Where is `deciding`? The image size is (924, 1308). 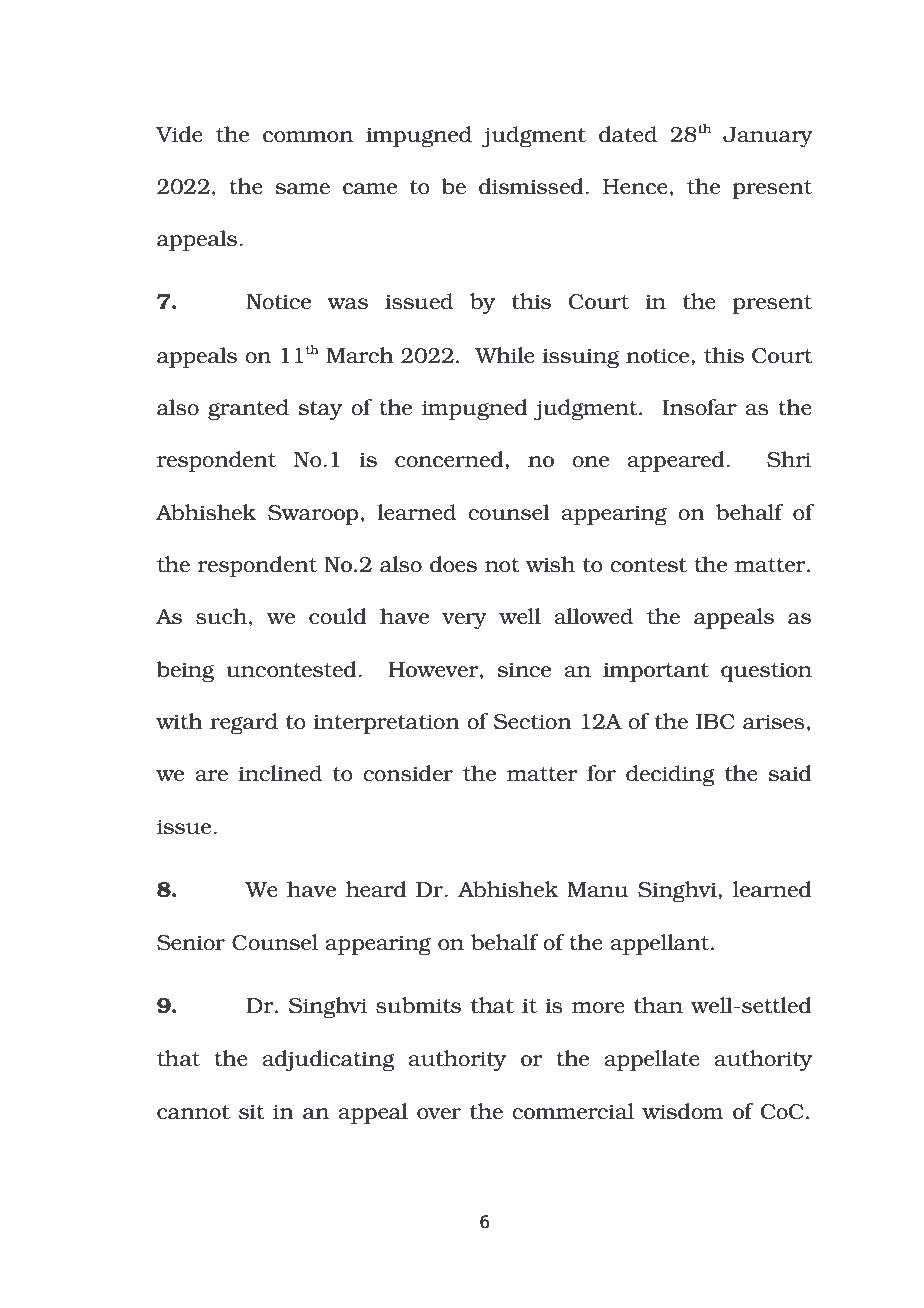 deciding is located at coordinates (670, 776).
